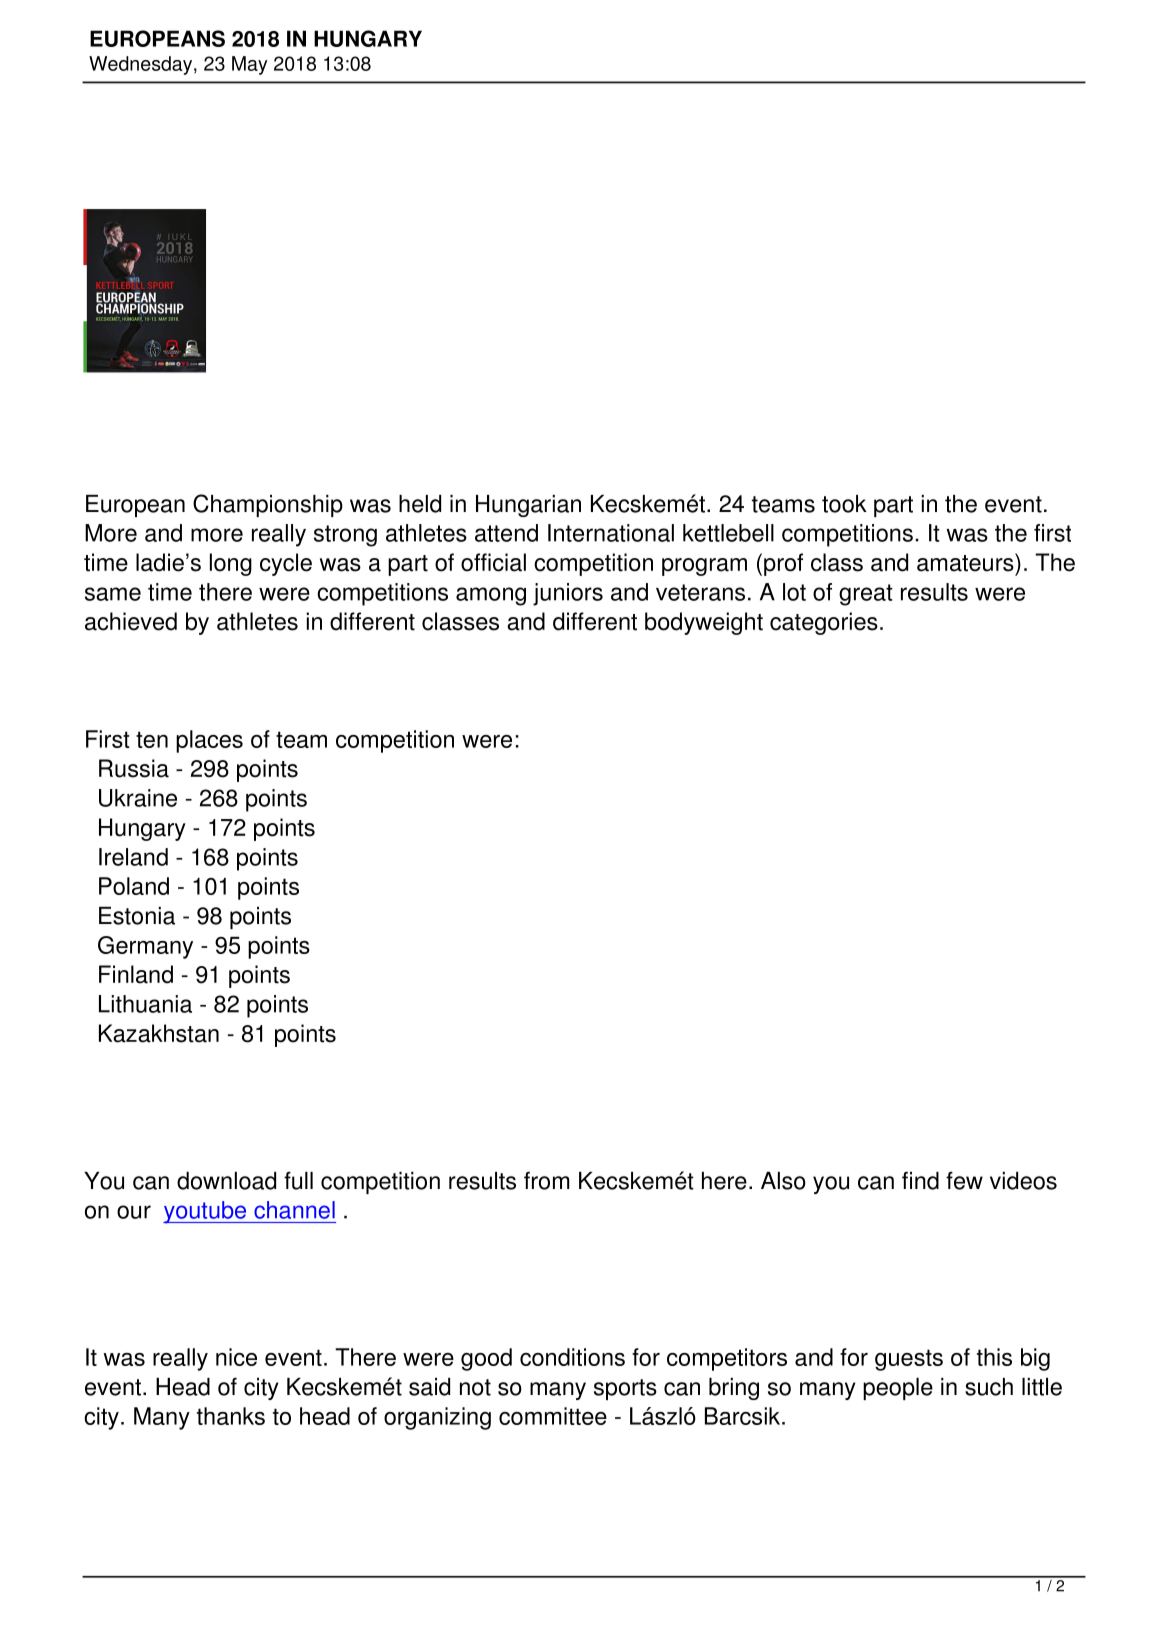  What do you see at coordinates (528, 506) in the screenshot?
I see `Hungarian` at bounding box center [528, 506].
